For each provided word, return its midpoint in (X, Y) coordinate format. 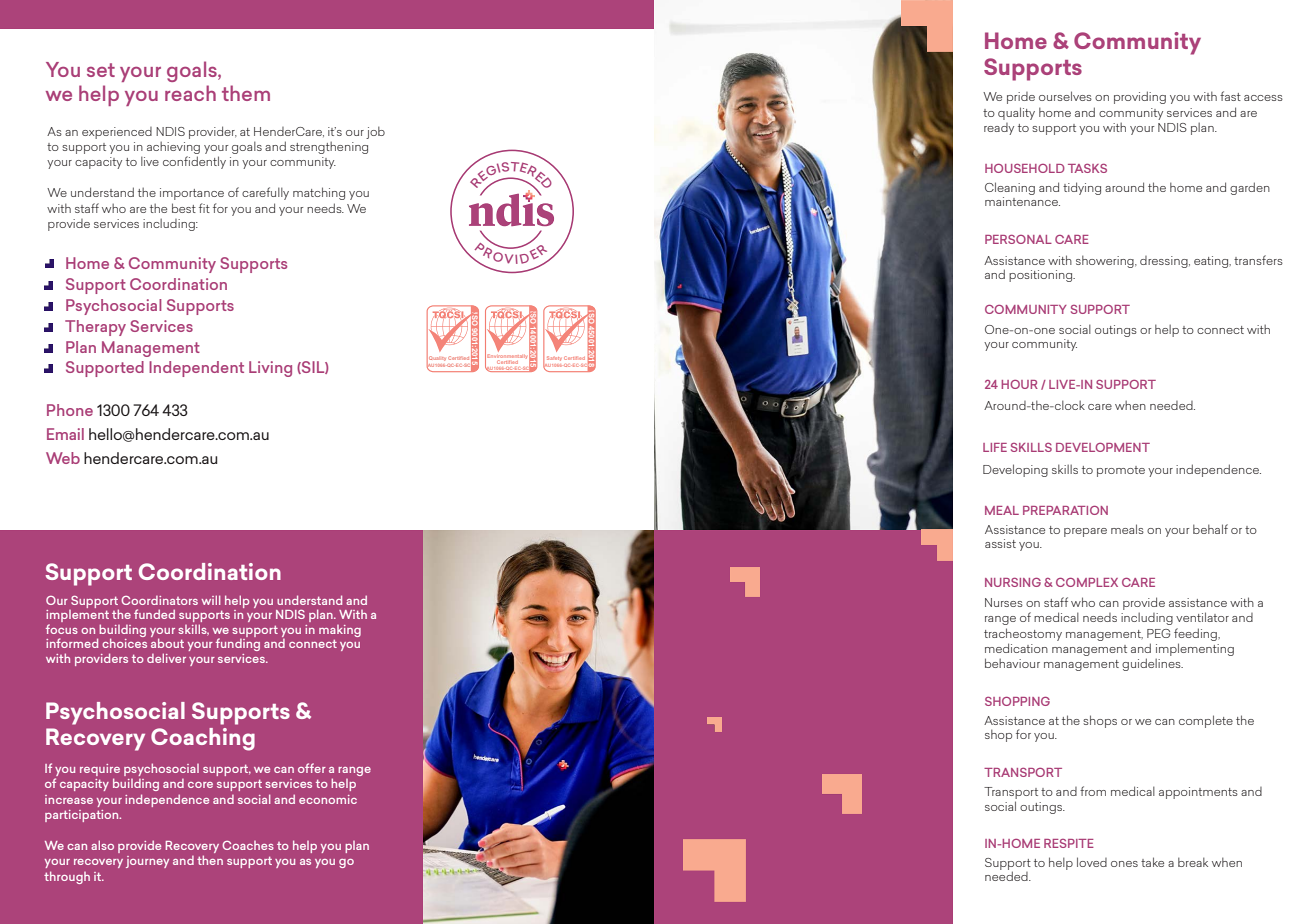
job (375, 132)
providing (1140, 97)
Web (63, 458)
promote (1121, 471)
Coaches (248, 845)
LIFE (995, 447)
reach (190, 93)
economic (328, 799)
